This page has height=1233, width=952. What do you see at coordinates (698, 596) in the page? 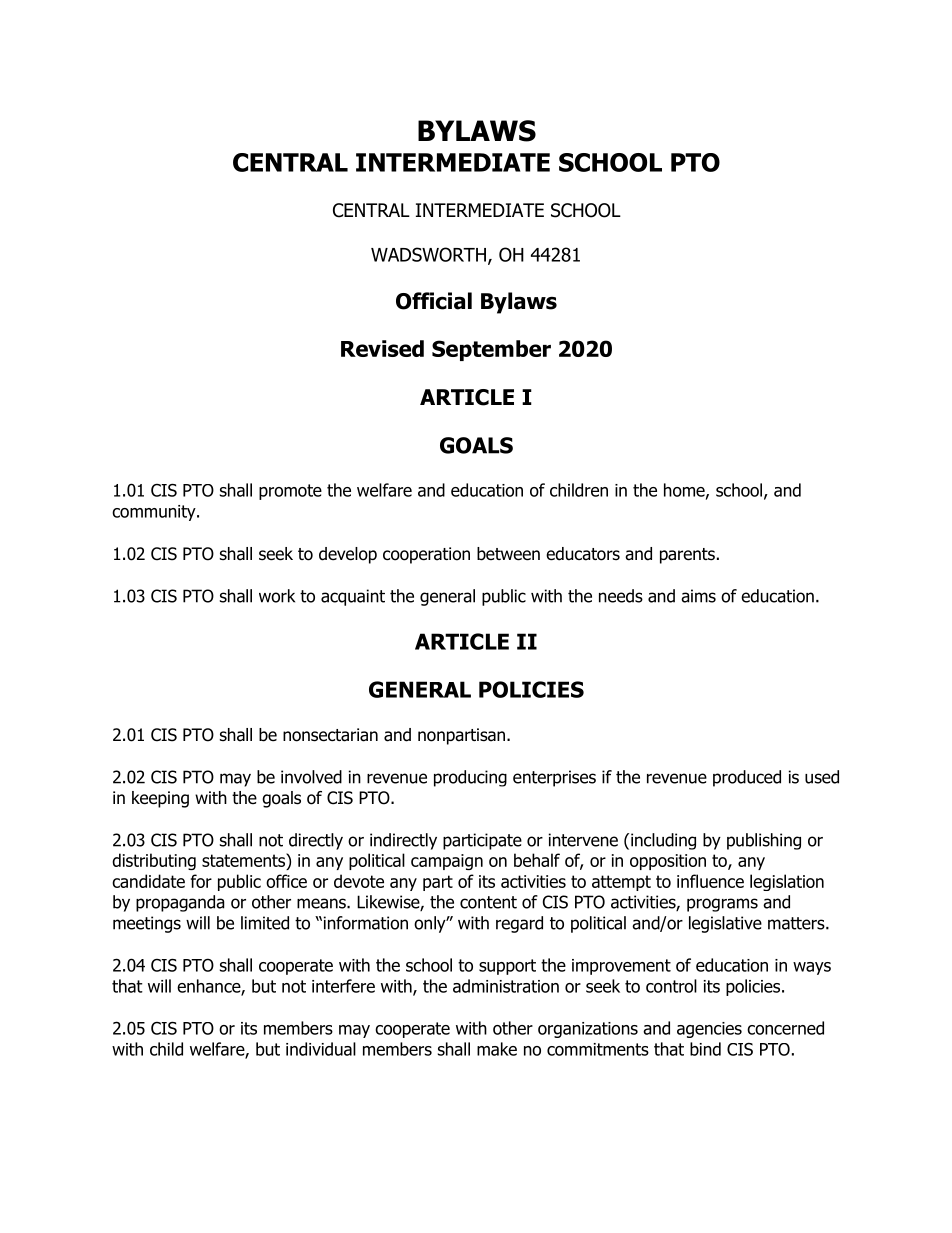
I see `aims` at bounding box center [698, 596].
